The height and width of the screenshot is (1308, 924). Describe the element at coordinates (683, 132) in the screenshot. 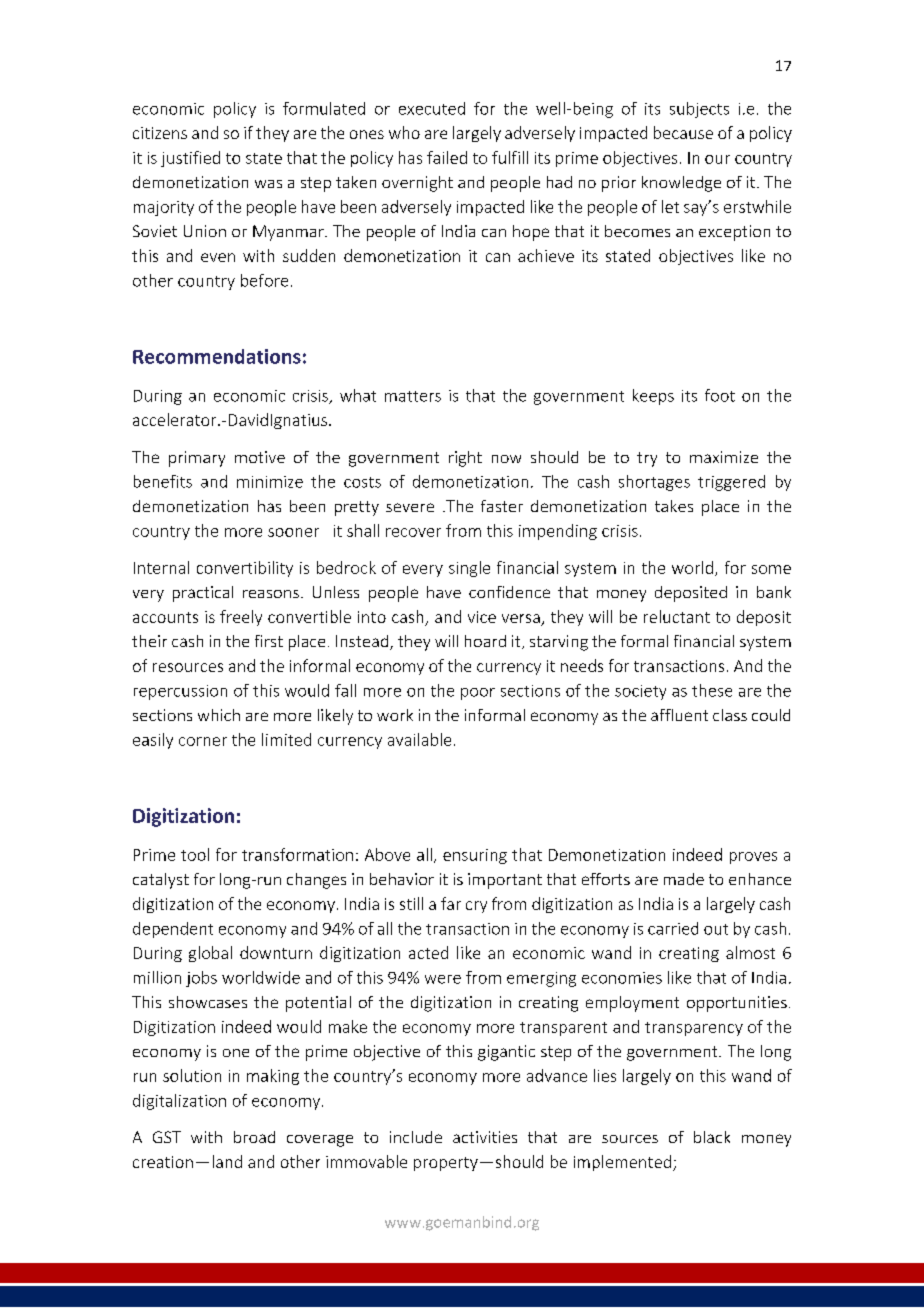

I see `because` at that location.
